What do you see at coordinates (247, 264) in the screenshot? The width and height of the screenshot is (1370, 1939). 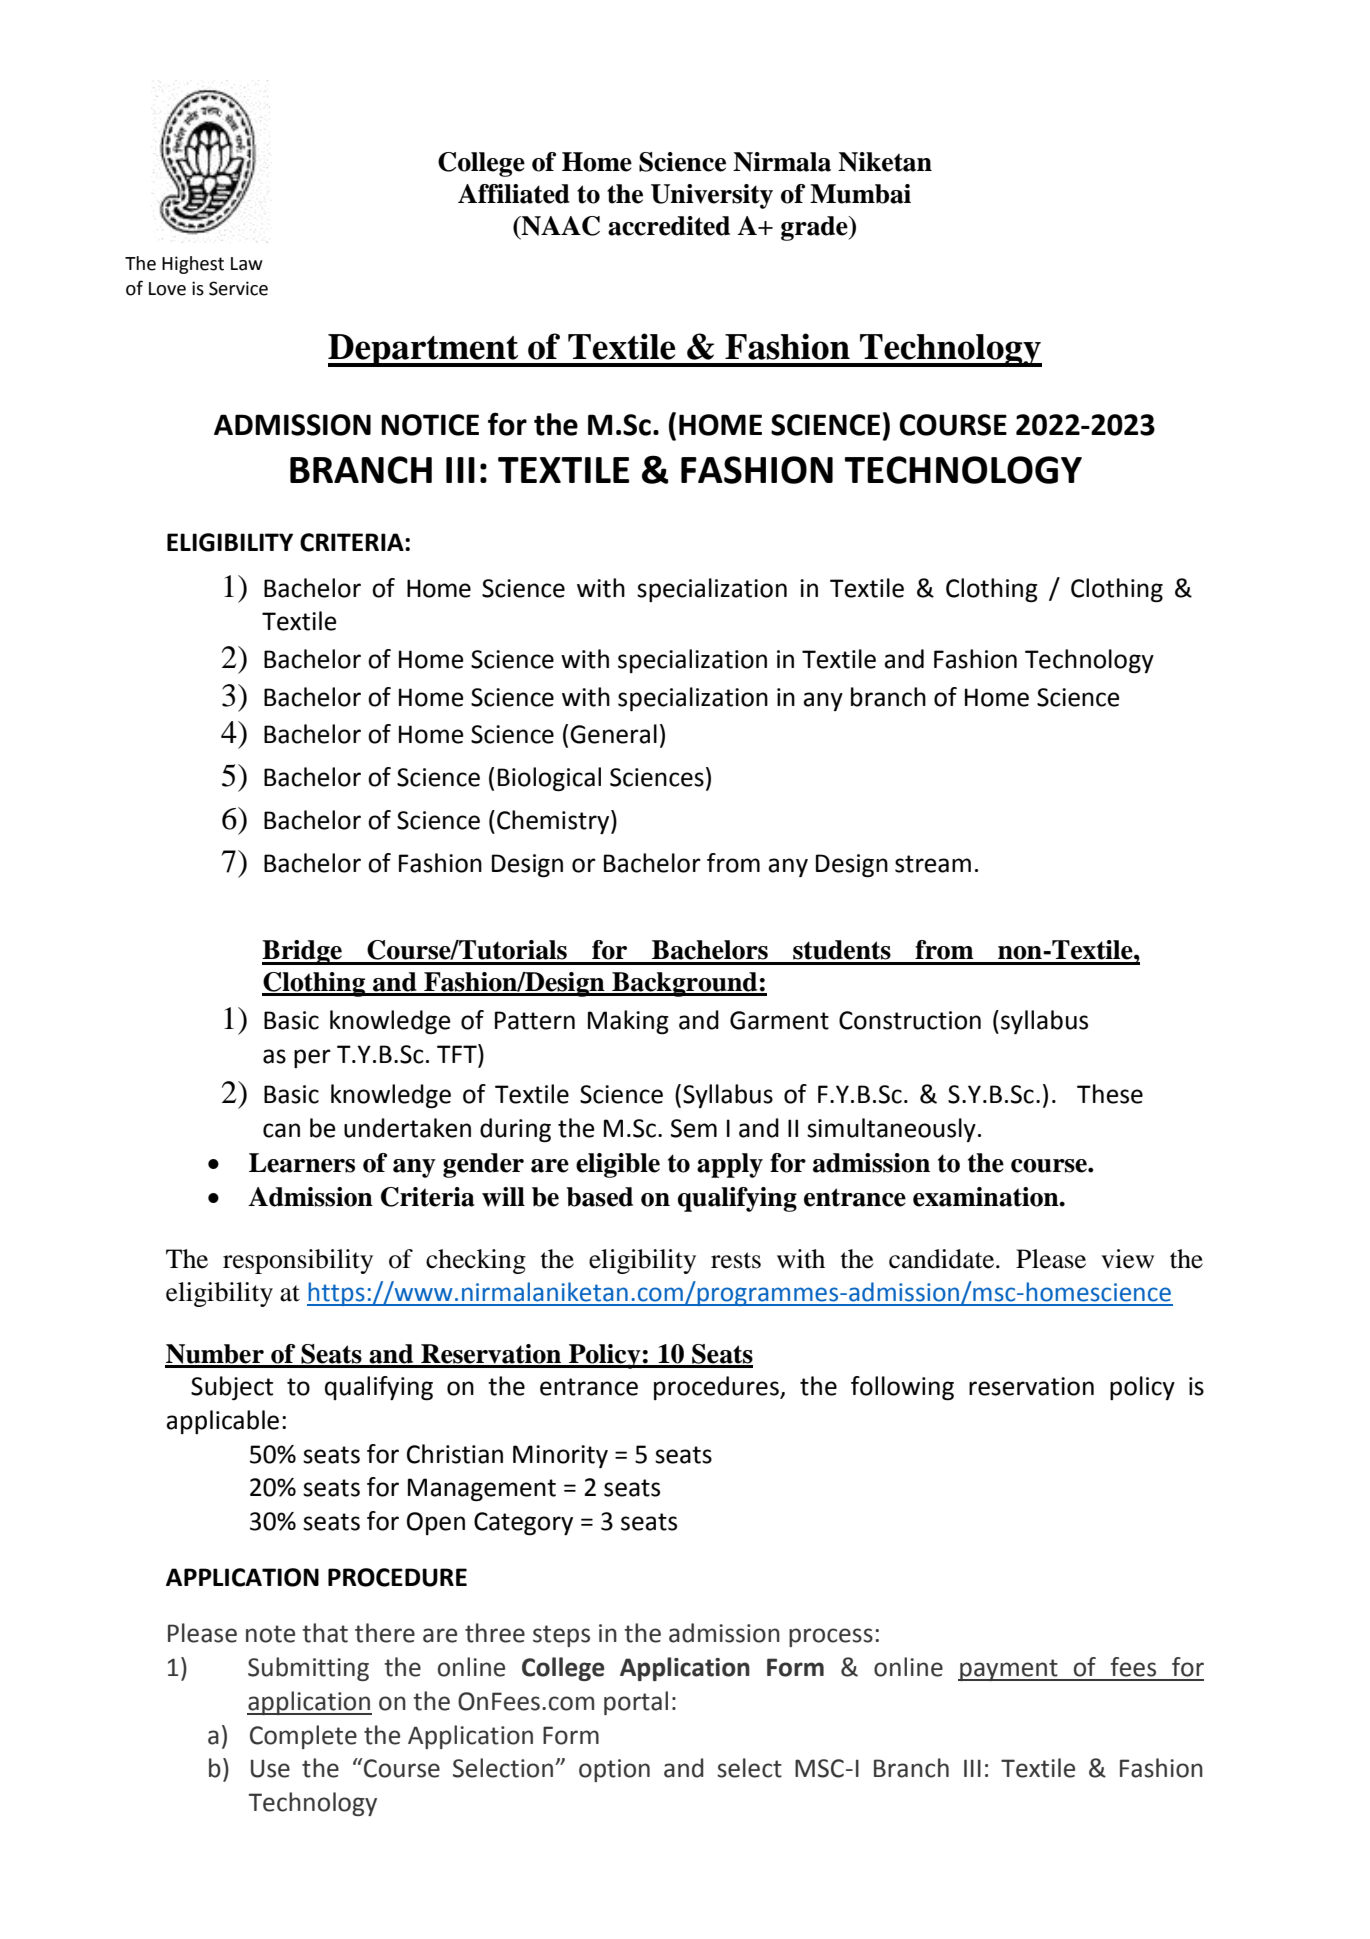 I see `Law` at bounding box center [247, 264].
